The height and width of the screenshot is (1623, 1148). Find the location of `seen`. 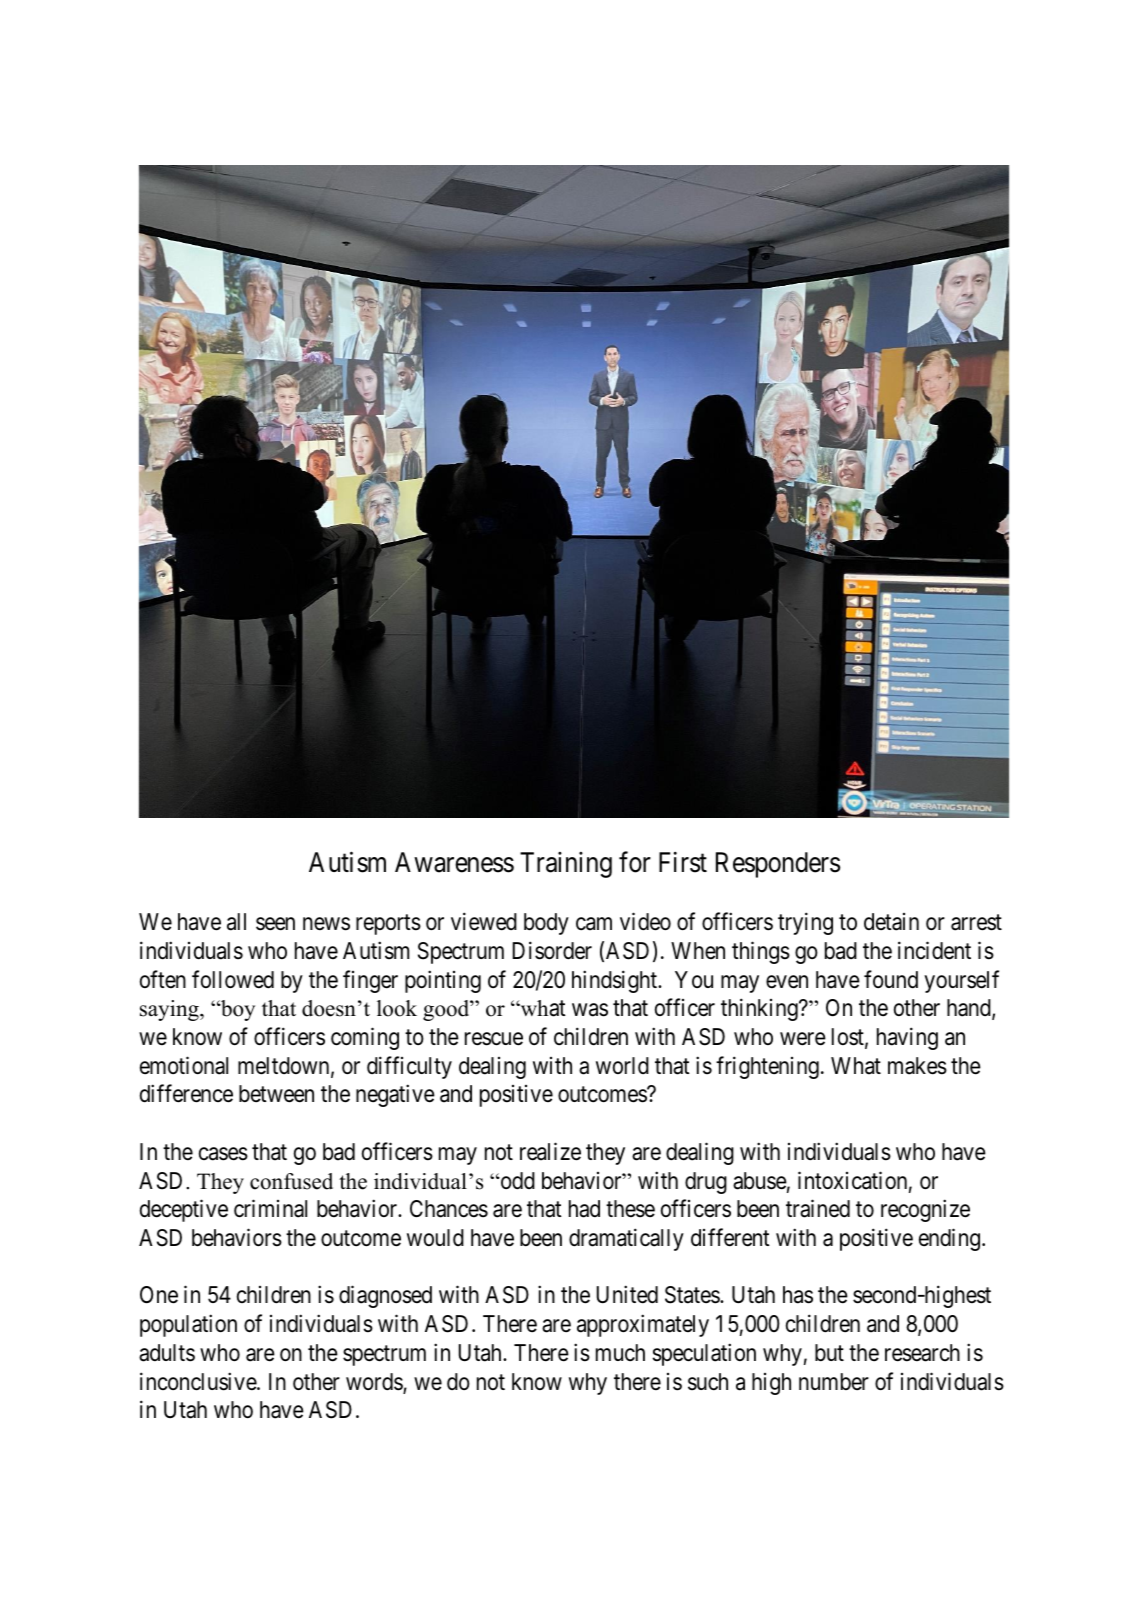

seen is located at coordinates (275, 924).
